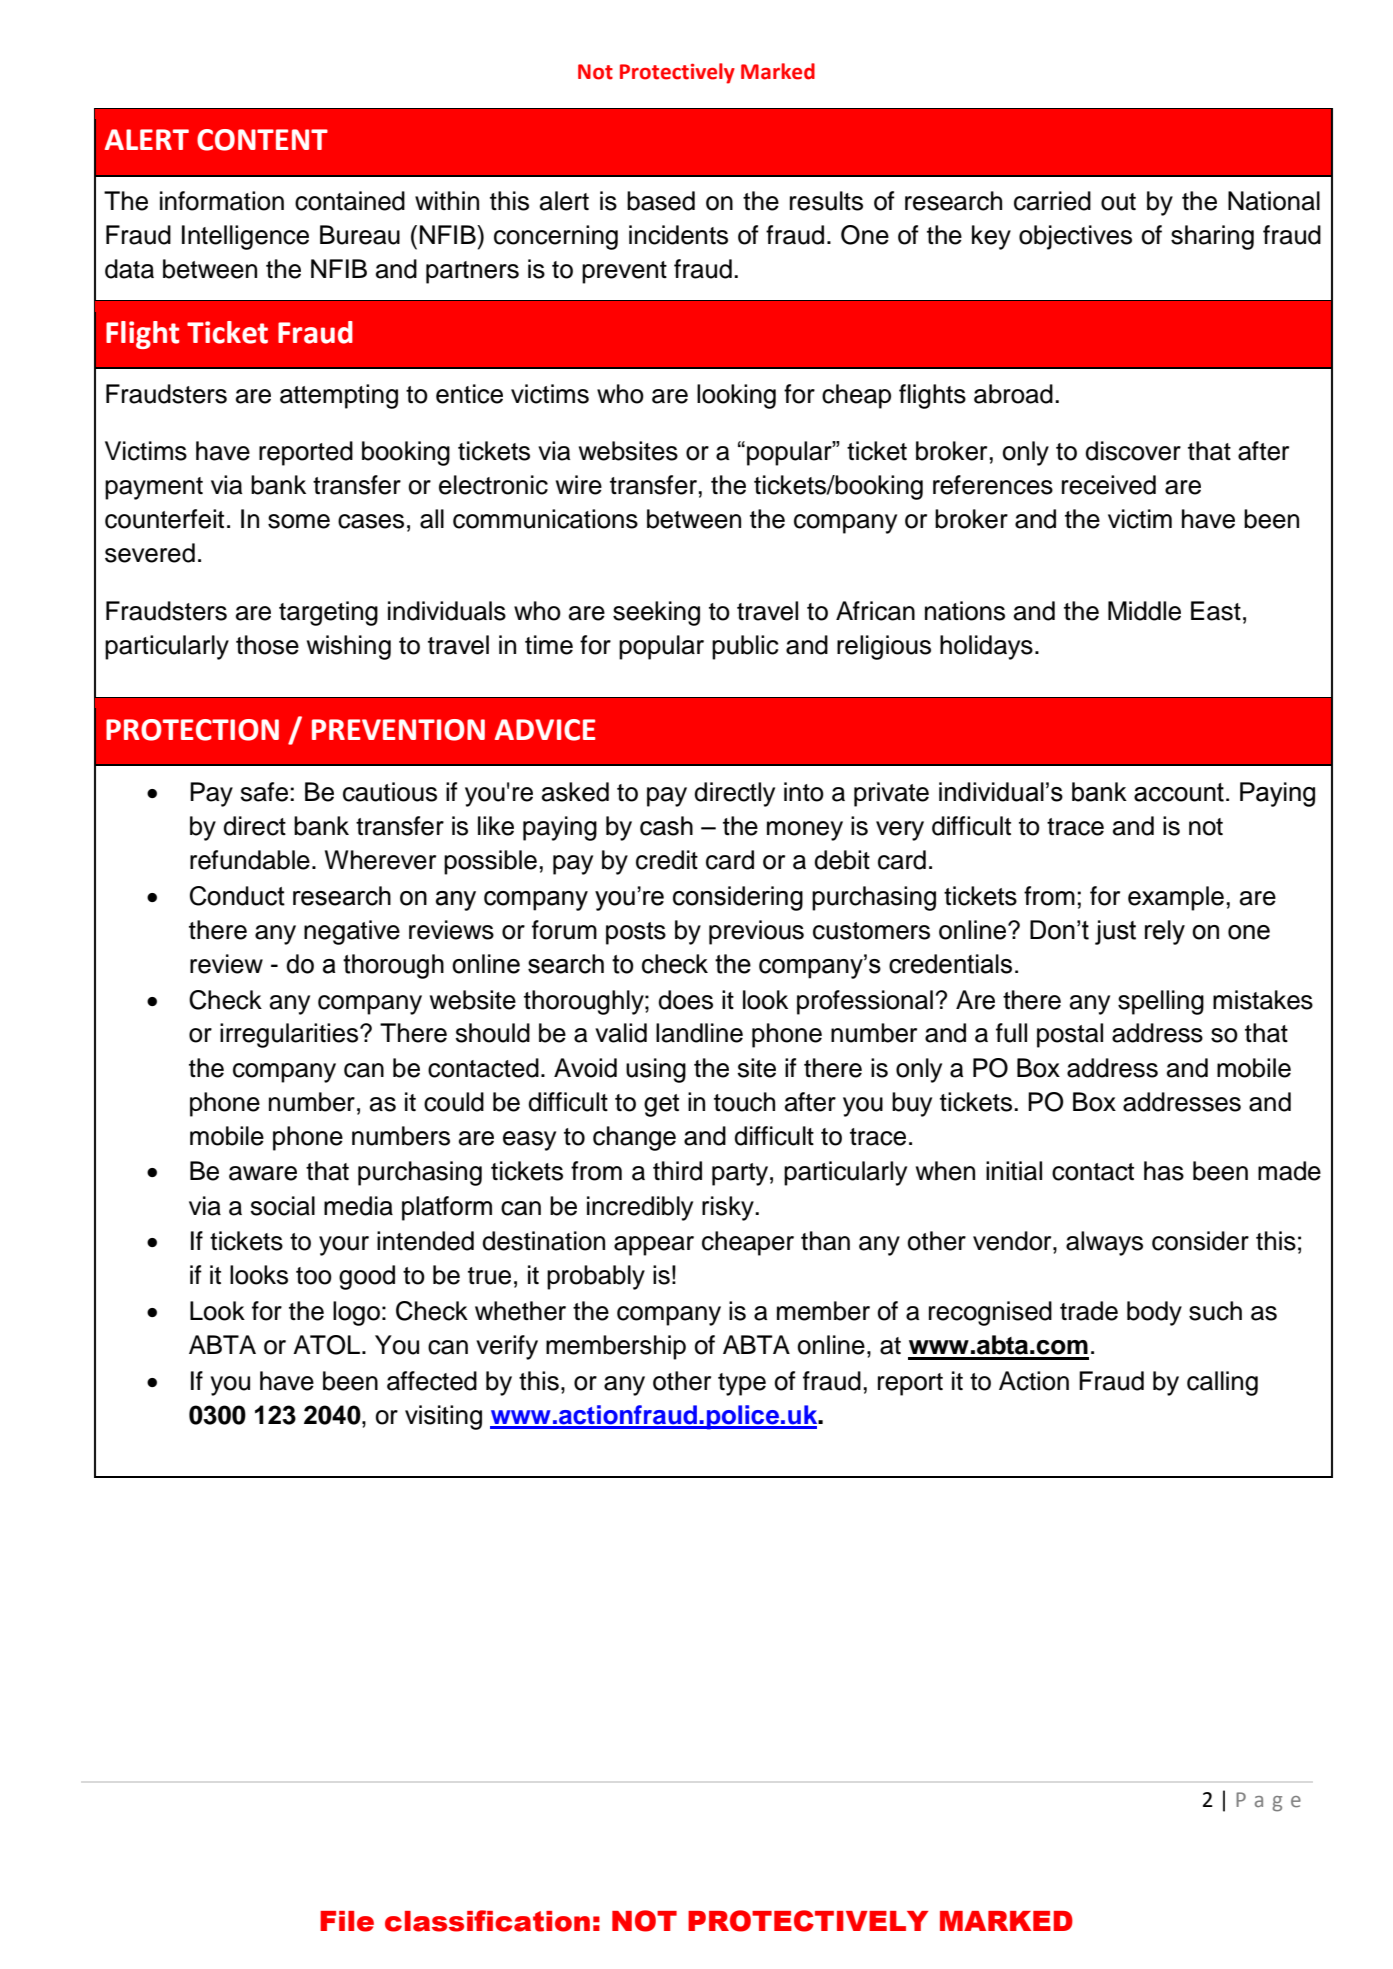  What do you see at coordinates (1118, 202) in the screenshot?
I see `out` at bounding box center [1118, 202].
